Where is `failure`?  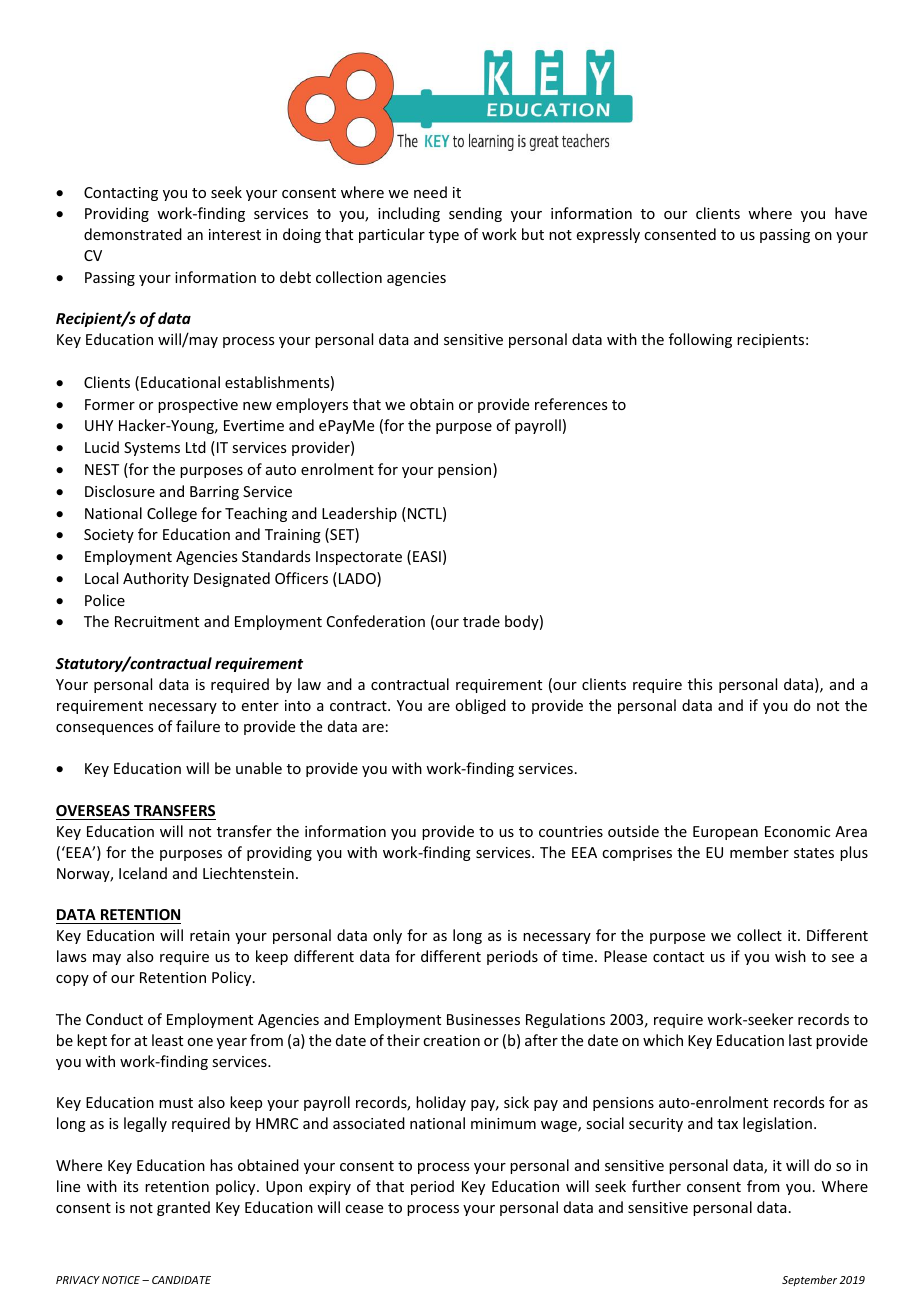 failure is located at coordinates (198, 726).
